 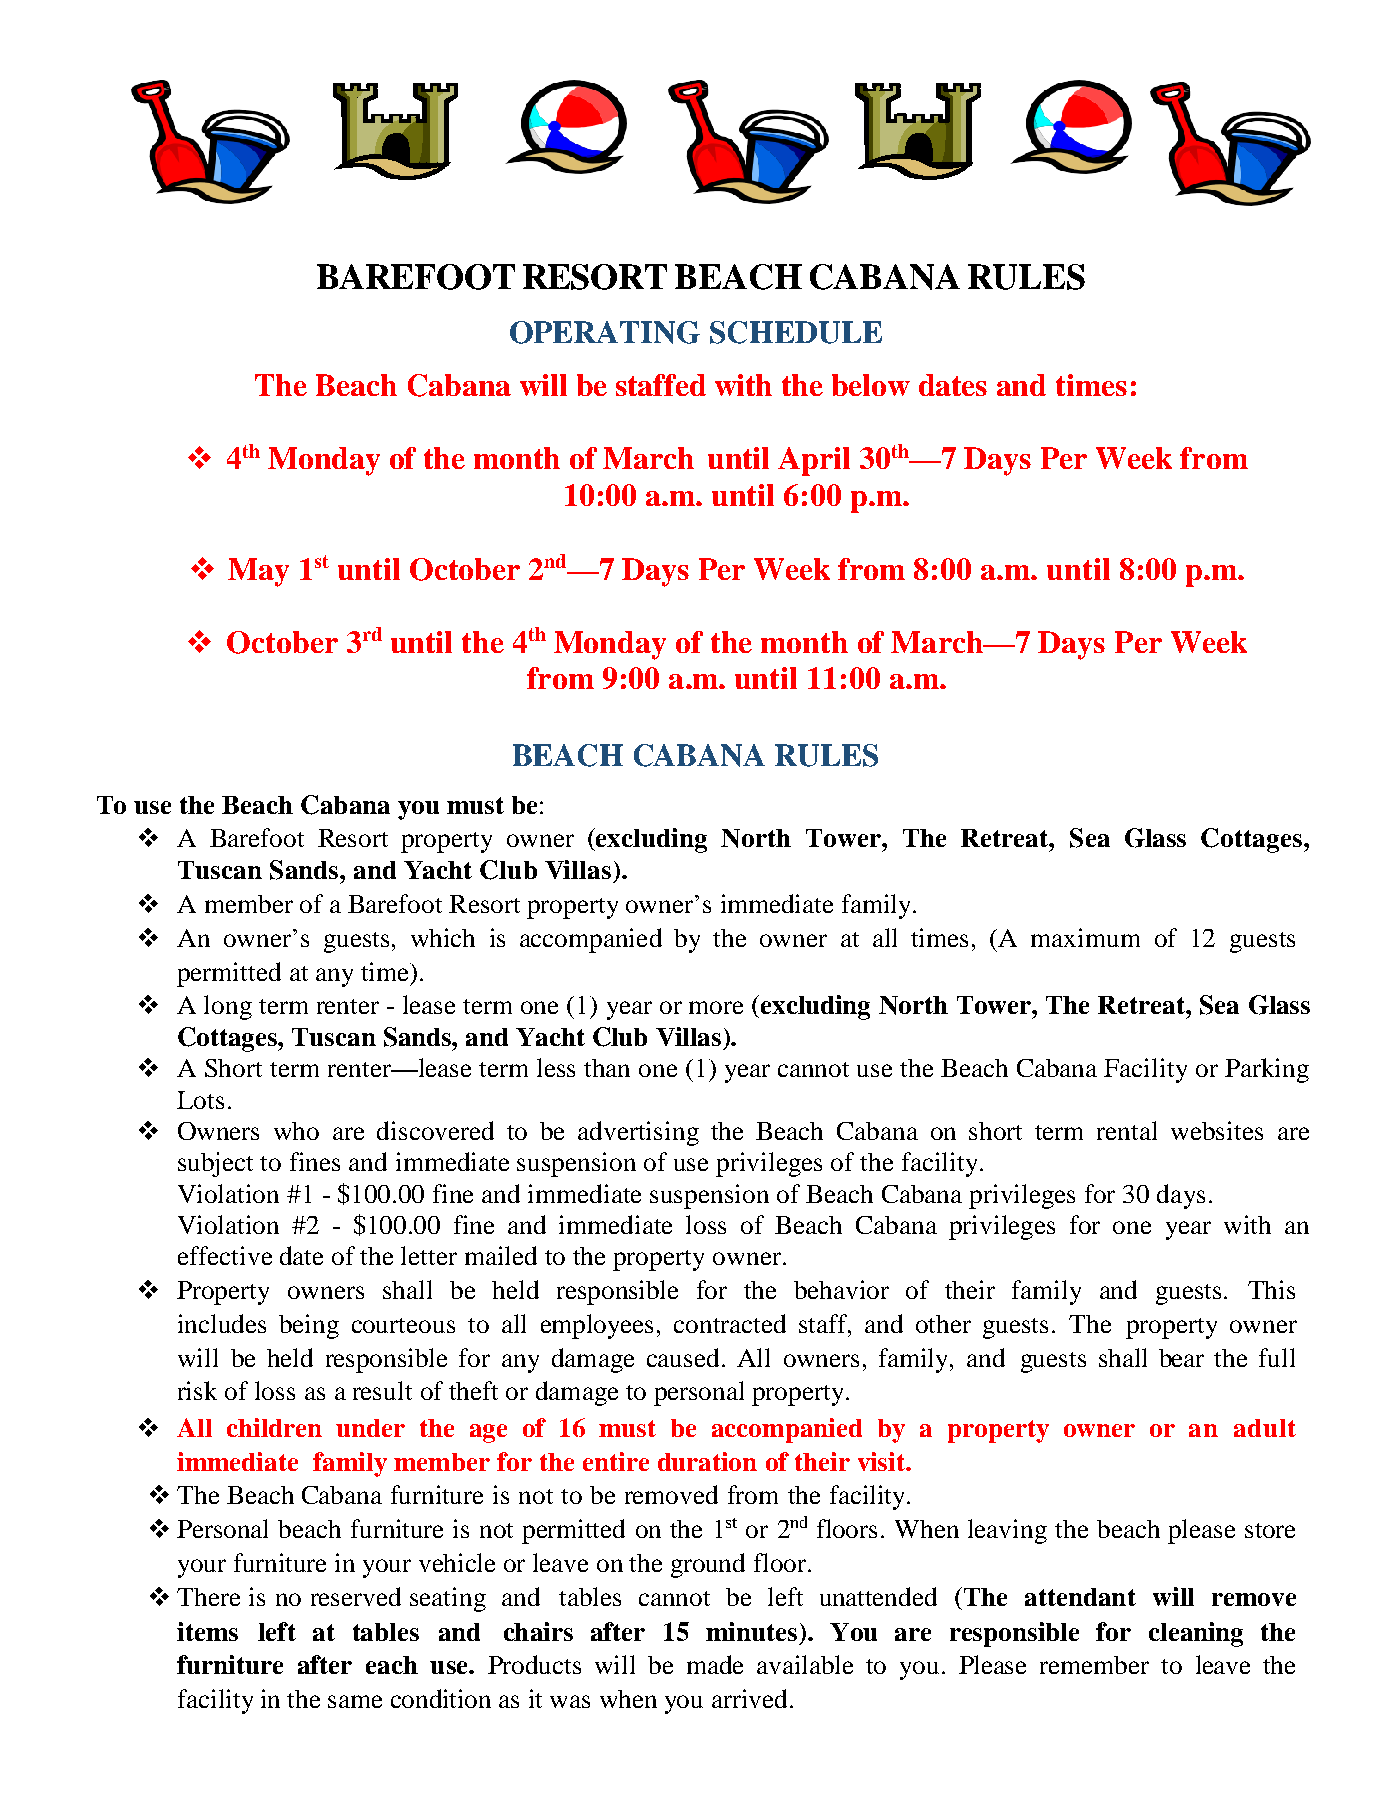 I want to click on being, so click(x=309, y=1326).
